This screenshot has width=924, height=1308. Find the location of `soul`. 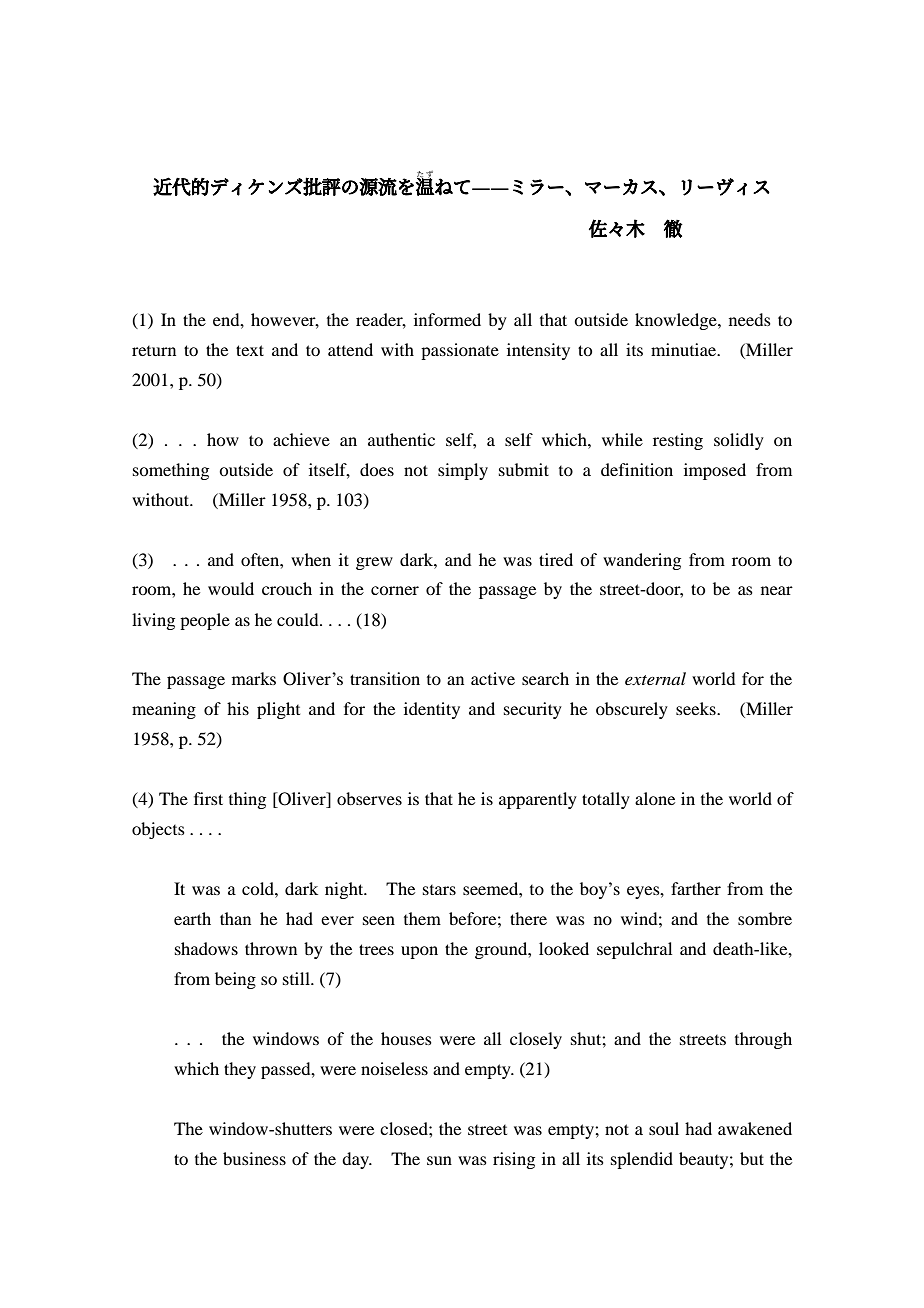

soul is located at coordinates (664, 1128).
